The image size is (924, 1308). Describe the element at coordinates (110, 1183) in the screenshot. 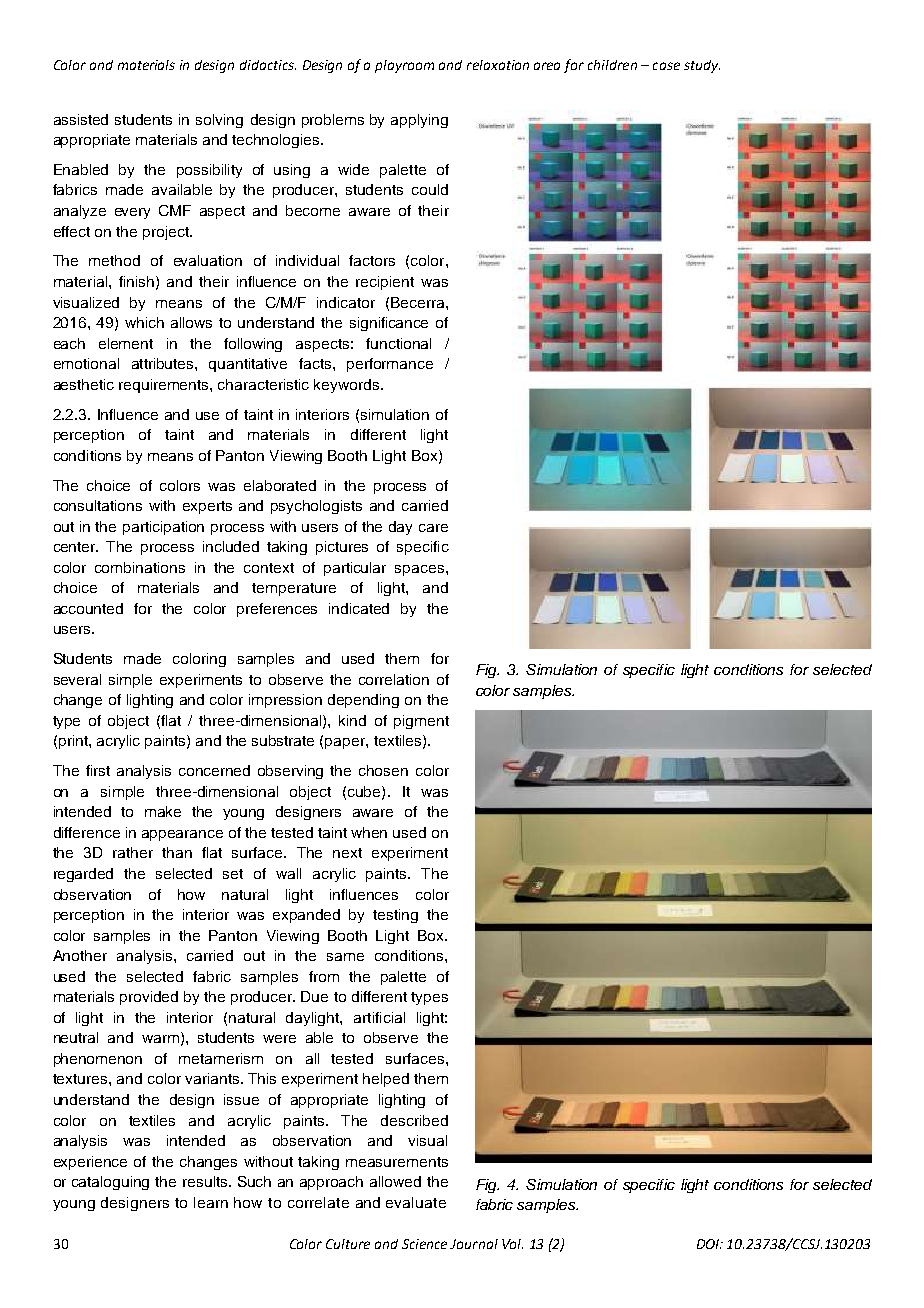

I see `cataloguing` at that location.
